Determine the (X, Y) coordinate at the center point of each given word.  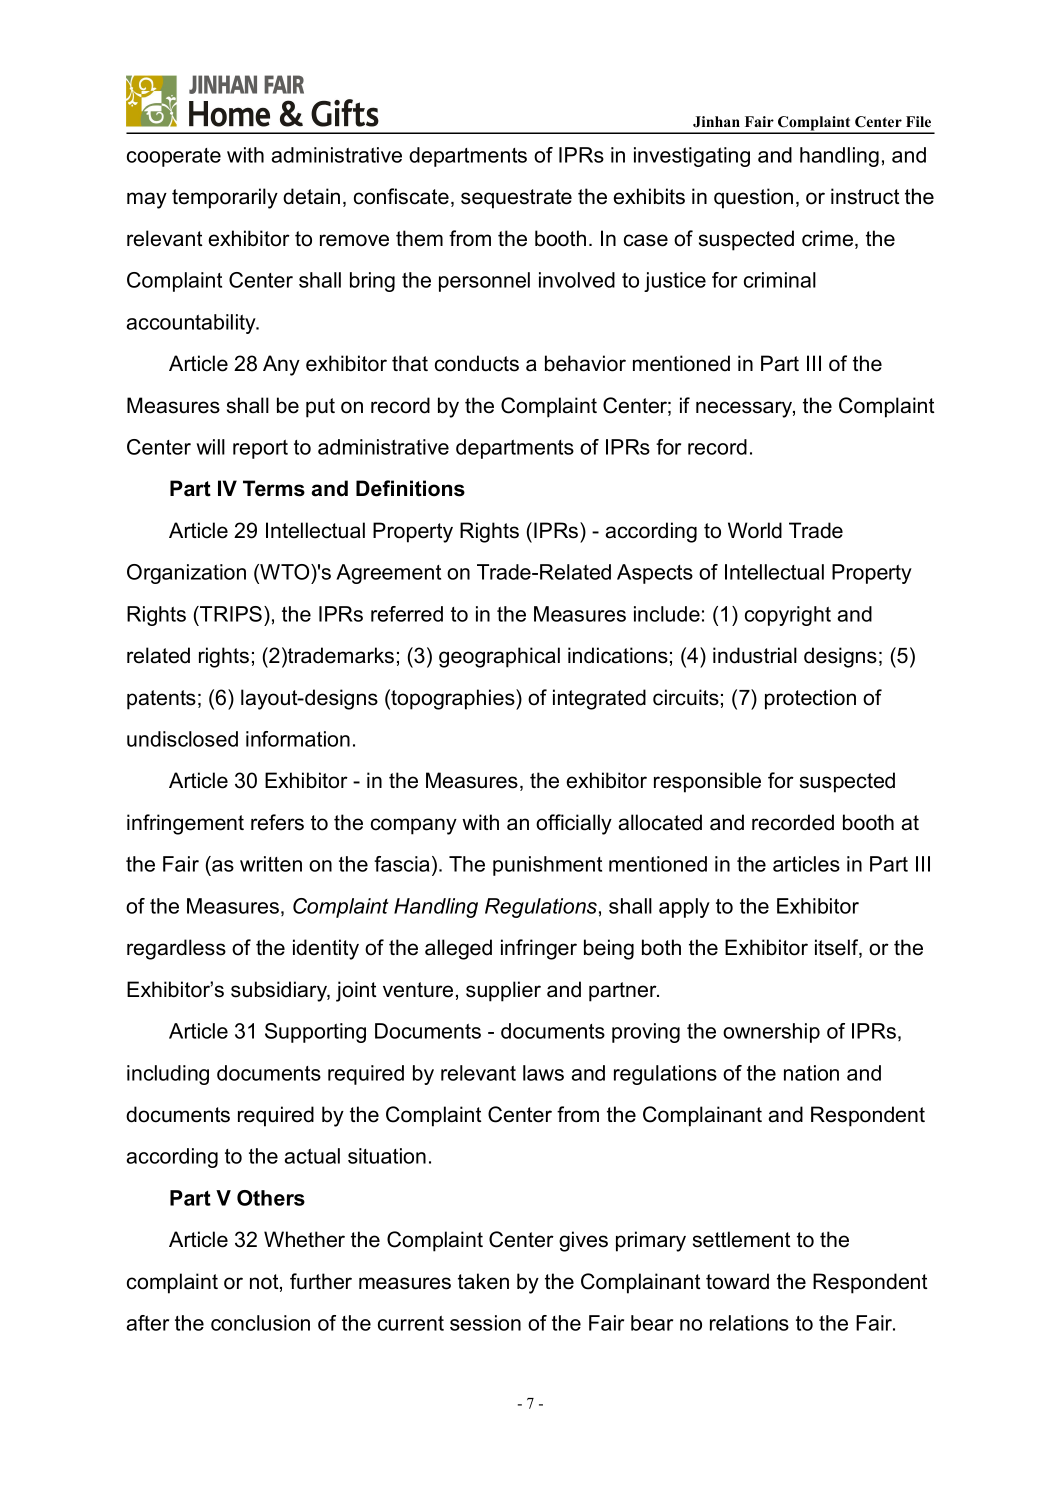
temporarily (225, 198)
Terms (274, 488)
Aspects (655, 574)
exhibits (649, 196)
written (271, 864)
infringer (539, 949)
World (755, 530)
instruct (865, 196)
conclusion (260, 1323)
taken (483, 1281)
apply (684, 908)
